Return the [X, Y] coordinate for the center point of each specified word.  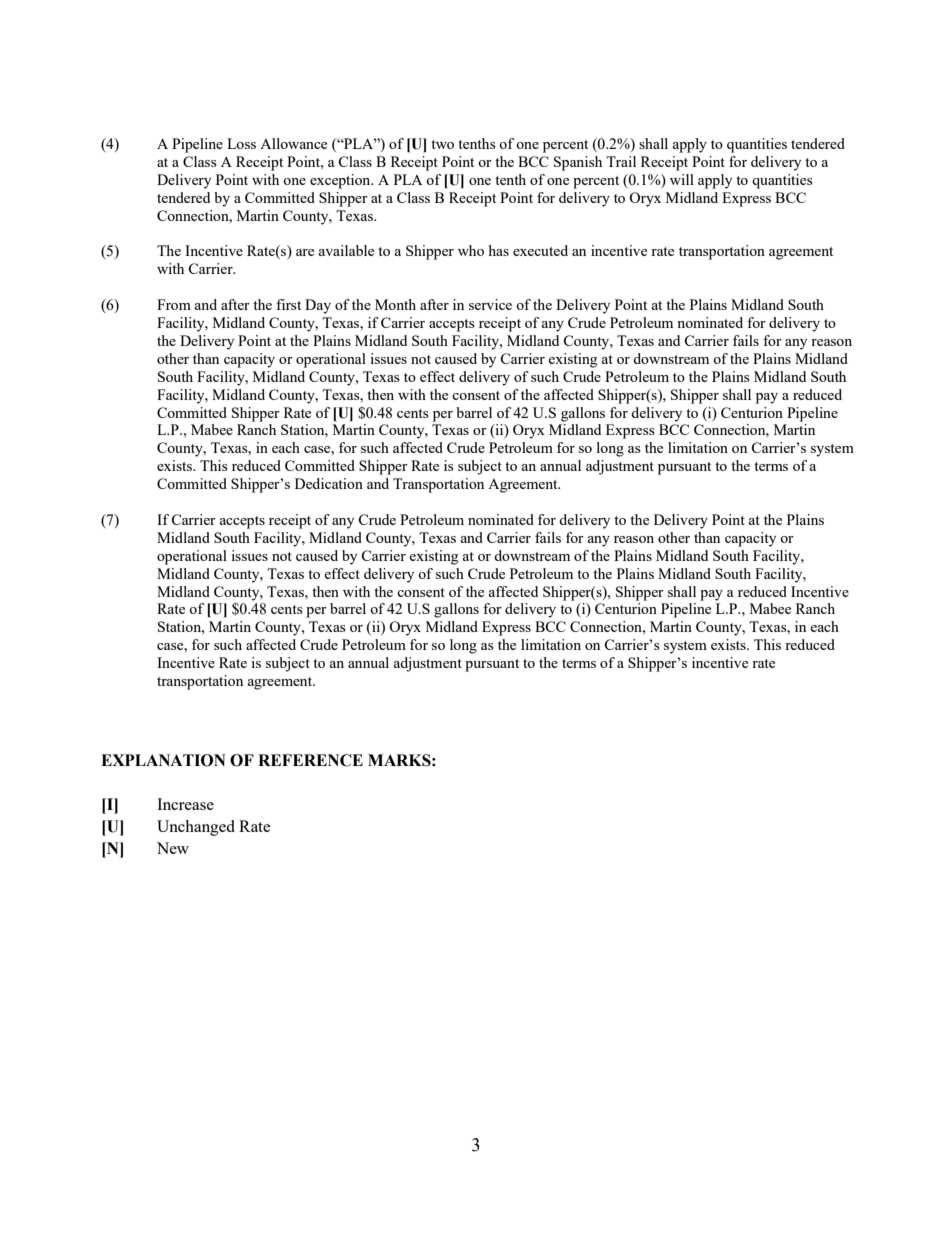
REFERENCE [310, 760]
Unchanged [196, 828]
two [442, 144]
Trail [621, 161]
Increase [185, 804]
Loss [241, 143]
